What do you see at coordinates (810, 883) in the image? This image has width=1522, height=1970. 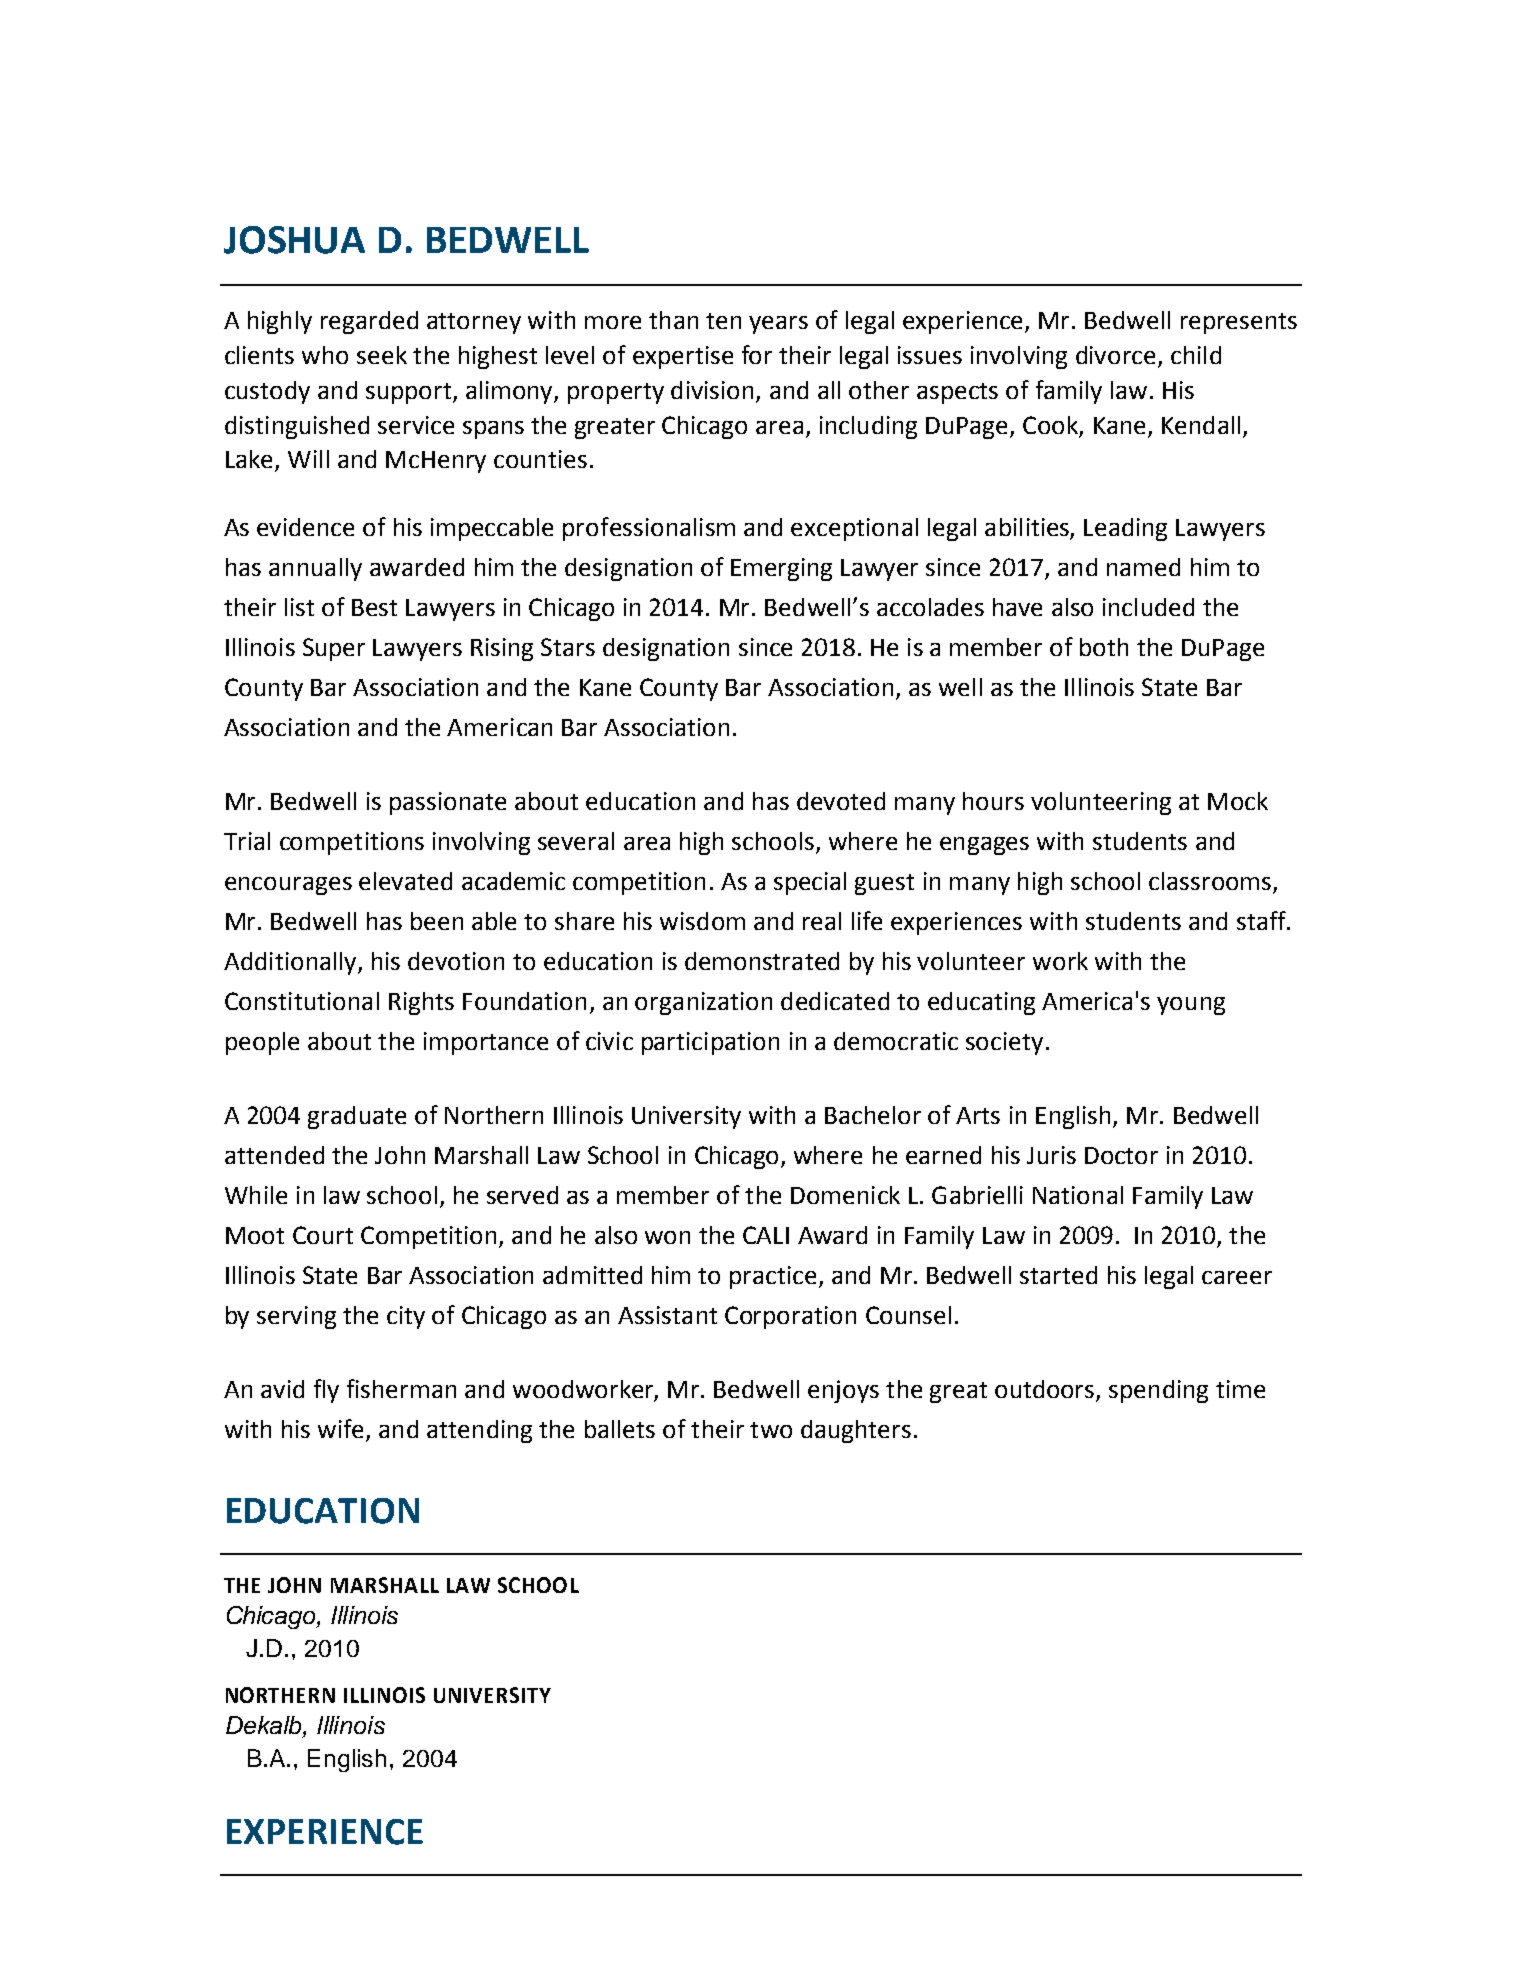 I see `special` at bounding box center [810, 883].
